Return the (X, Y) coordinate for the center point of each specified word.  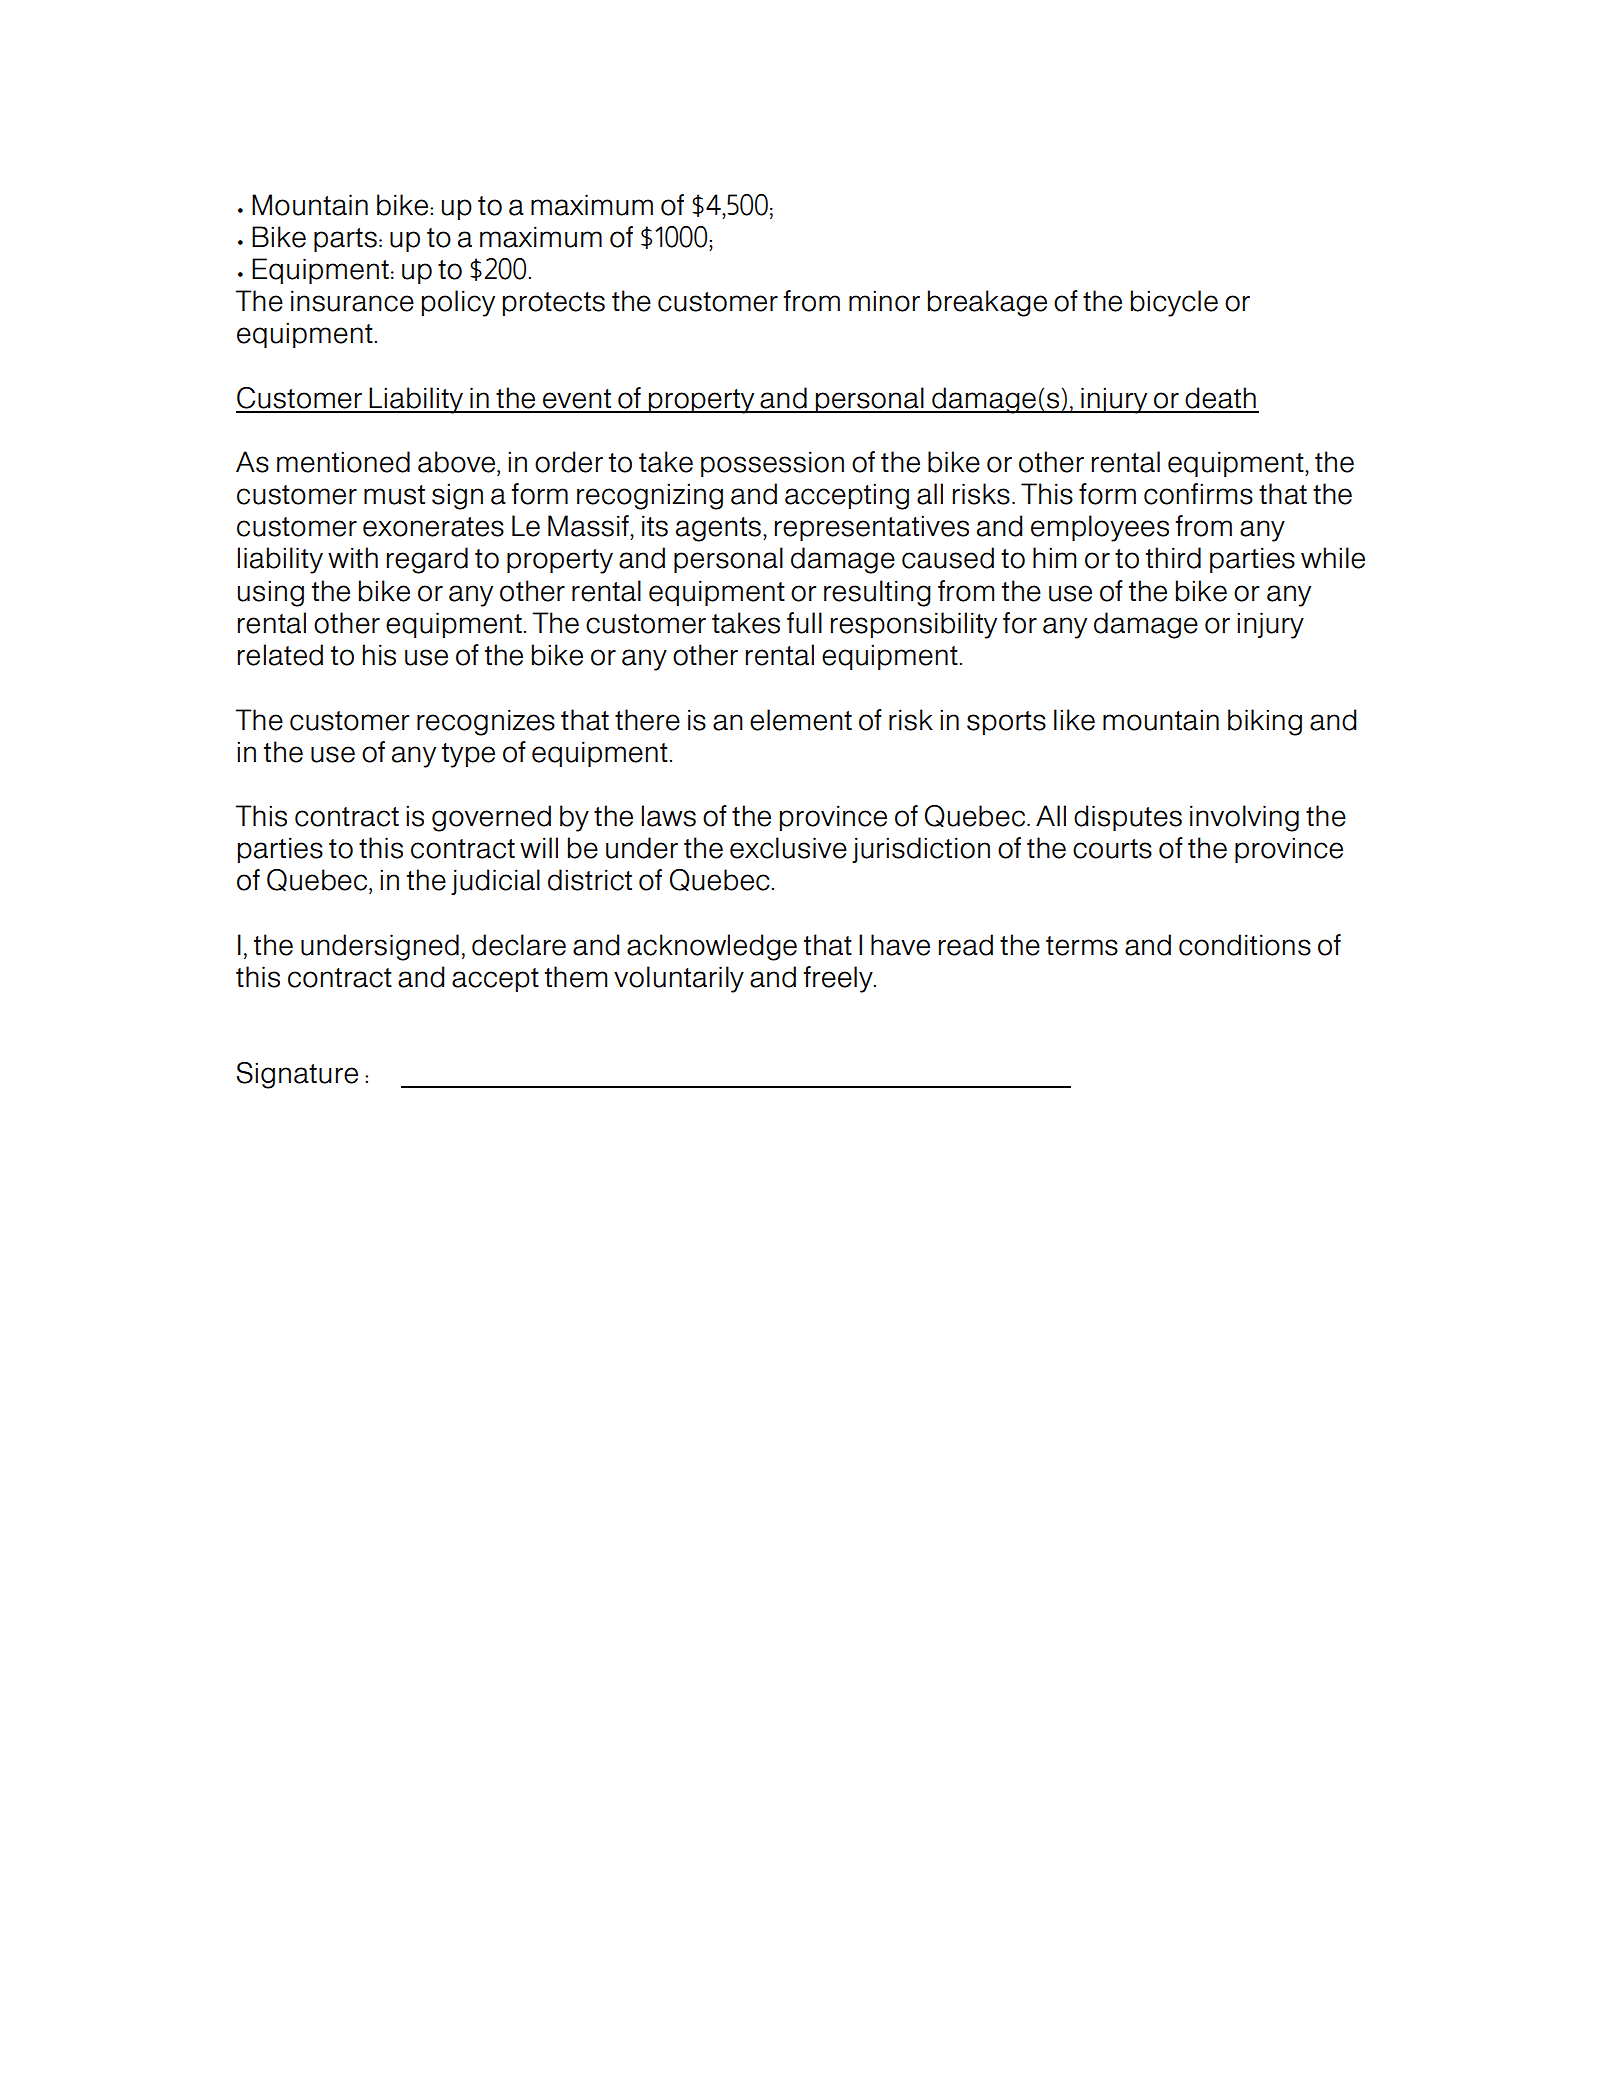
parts (345, 240)
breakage (987, 303)
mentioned (343, 462)
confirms (1198, 494)
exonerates (433, 527)
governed (491, 818)
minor (884, 301)
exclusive (788, 848)
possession (772, 464)
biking (1265, 722)
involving (1244, 818)
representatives (872, 528)
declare (519, 945)
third (1173, 558)
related (280, 655)
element (801, 720)
